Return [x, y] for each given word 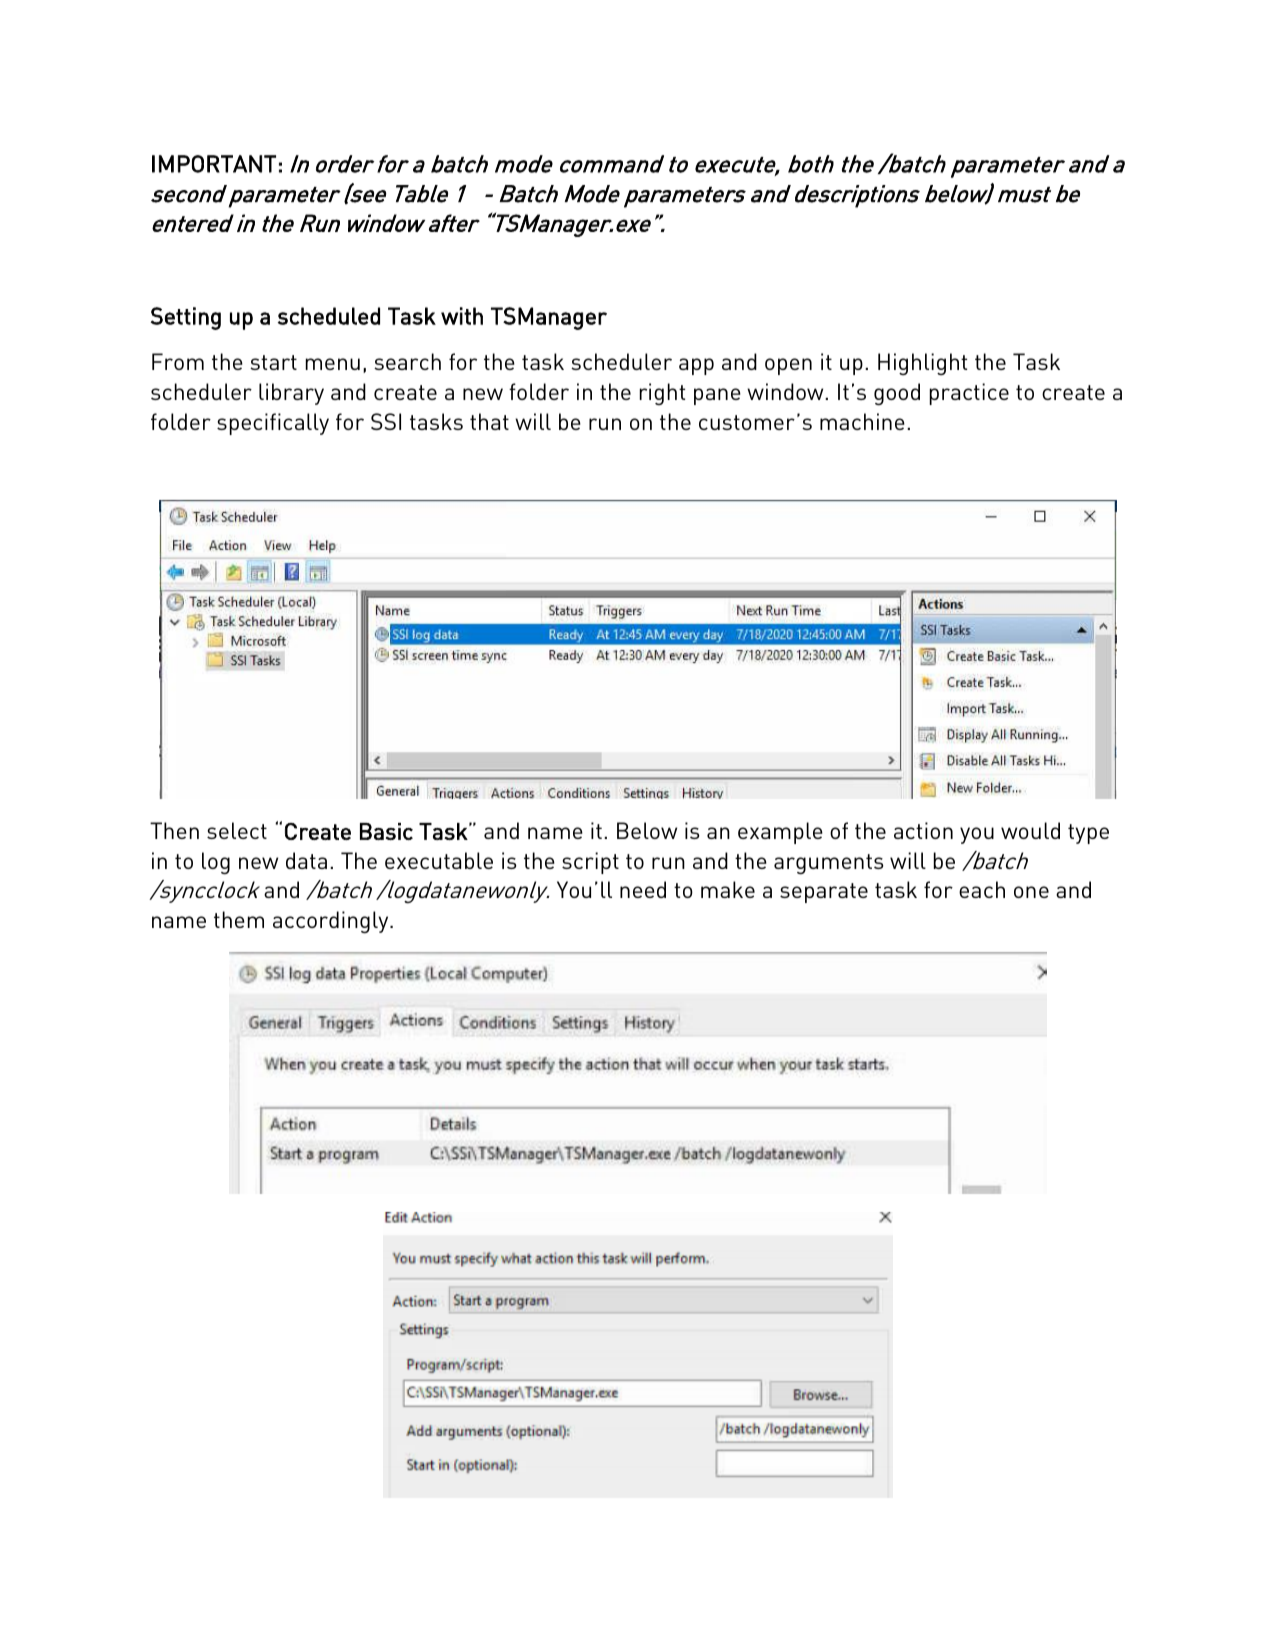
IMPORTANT [214, 164]
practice [969, 394]
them [239, 919]
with [462, 316]
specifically [273, 424]
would [1030, 830]
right [662, 394]
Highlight [922, 364]
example [780, 833]
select [237, 830]
